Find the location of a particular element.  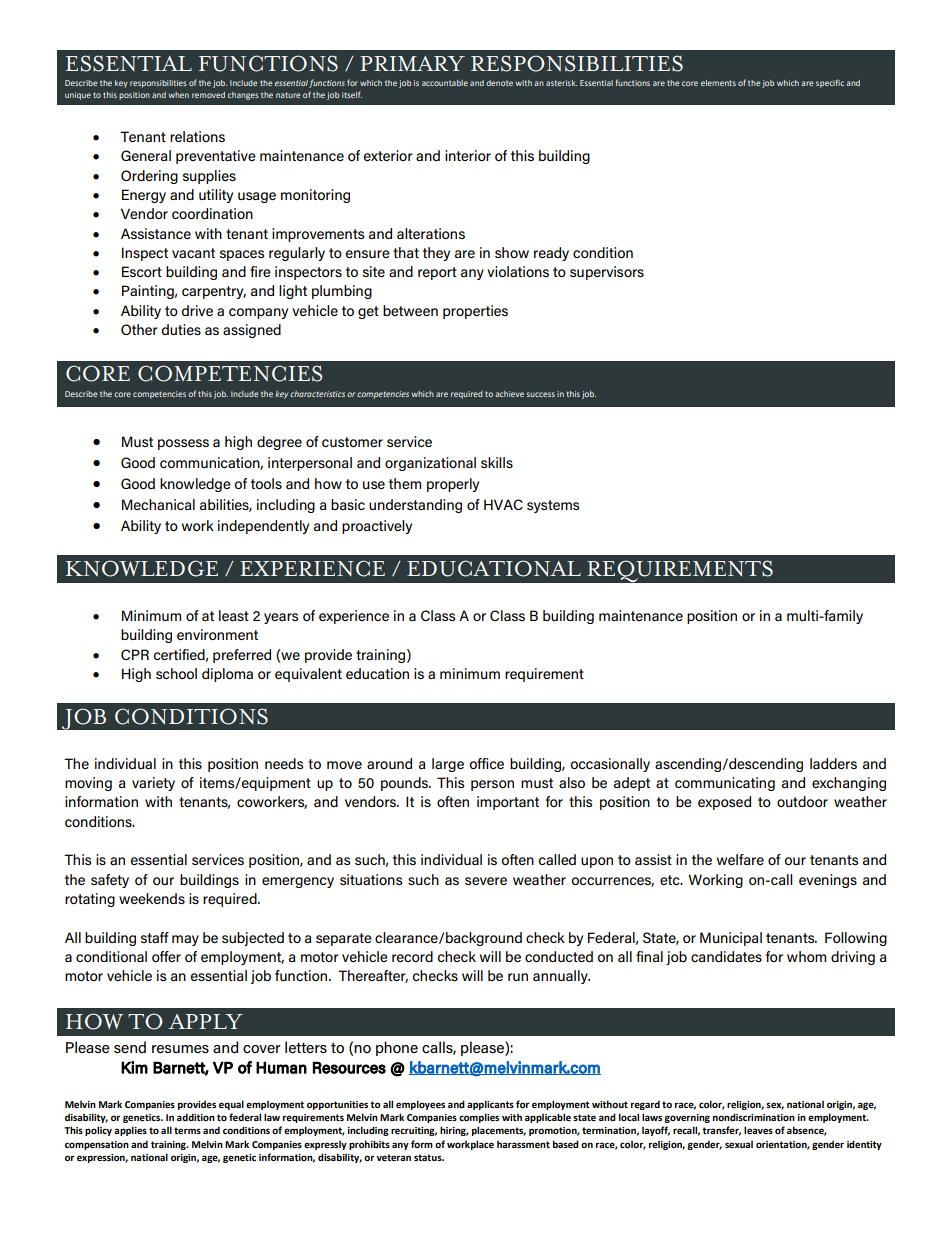

environment is located at coordinates (217, 634).
